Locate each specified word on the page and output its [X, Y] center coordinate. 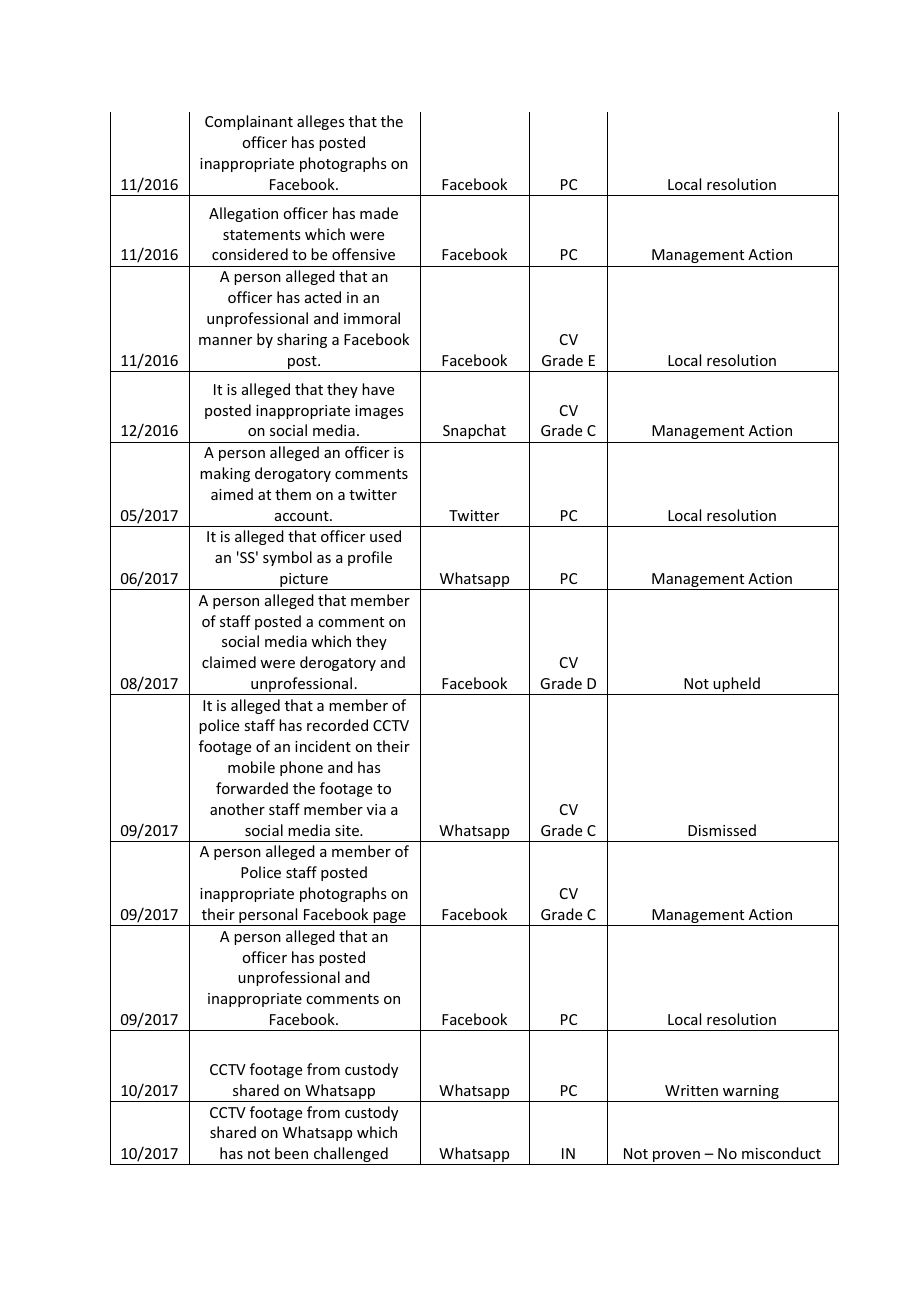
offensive [363, 254]
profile [370, 558]
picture [304, 581]
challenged [351, 1156]
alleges [320, 122]
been [291, 1153]
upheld [736, 686]
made [379, 213]
